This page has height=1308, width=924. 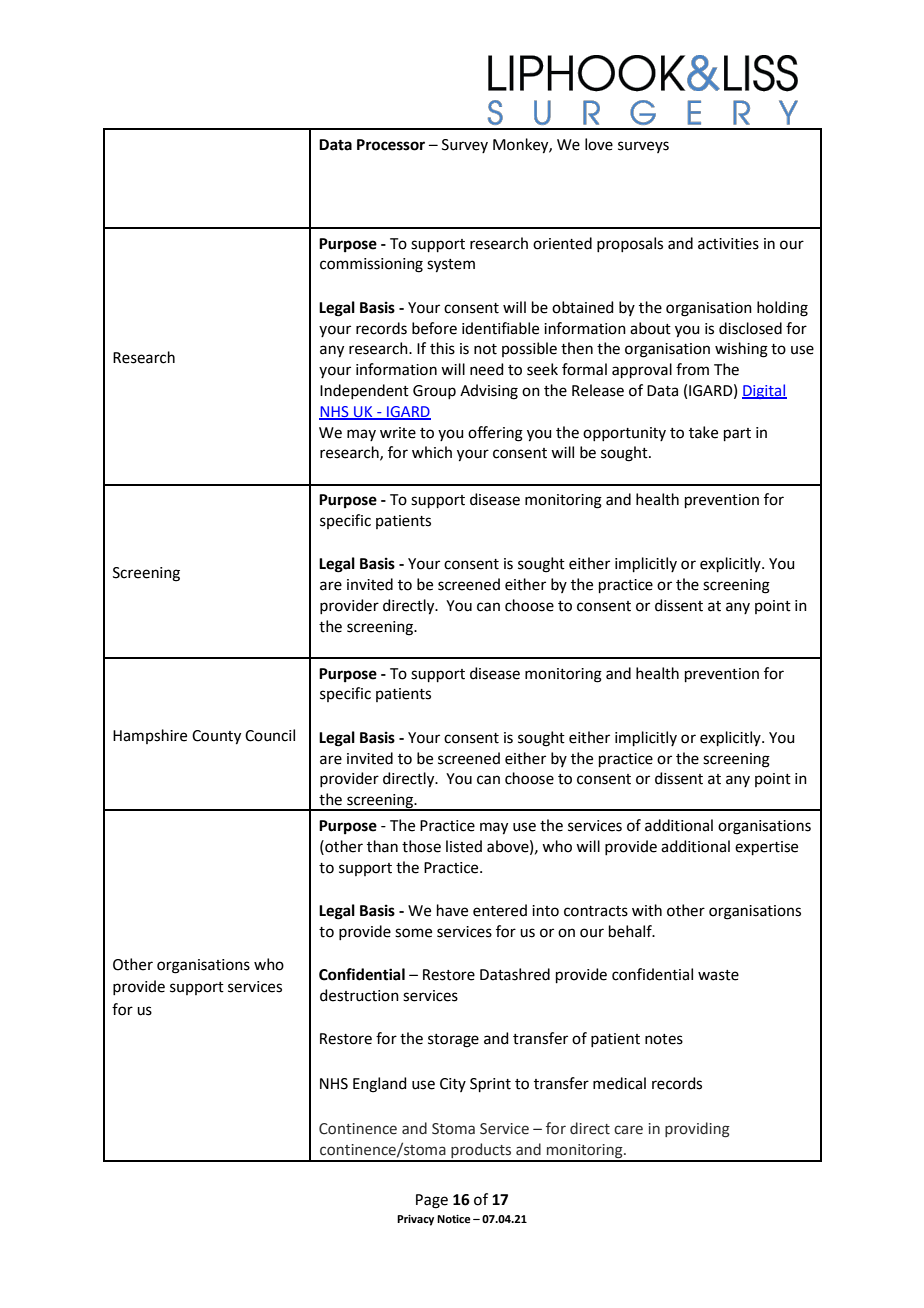 What do you see at coordinates (728, 244) in the page?
I see `activities` at bounding box center [728, 244].
